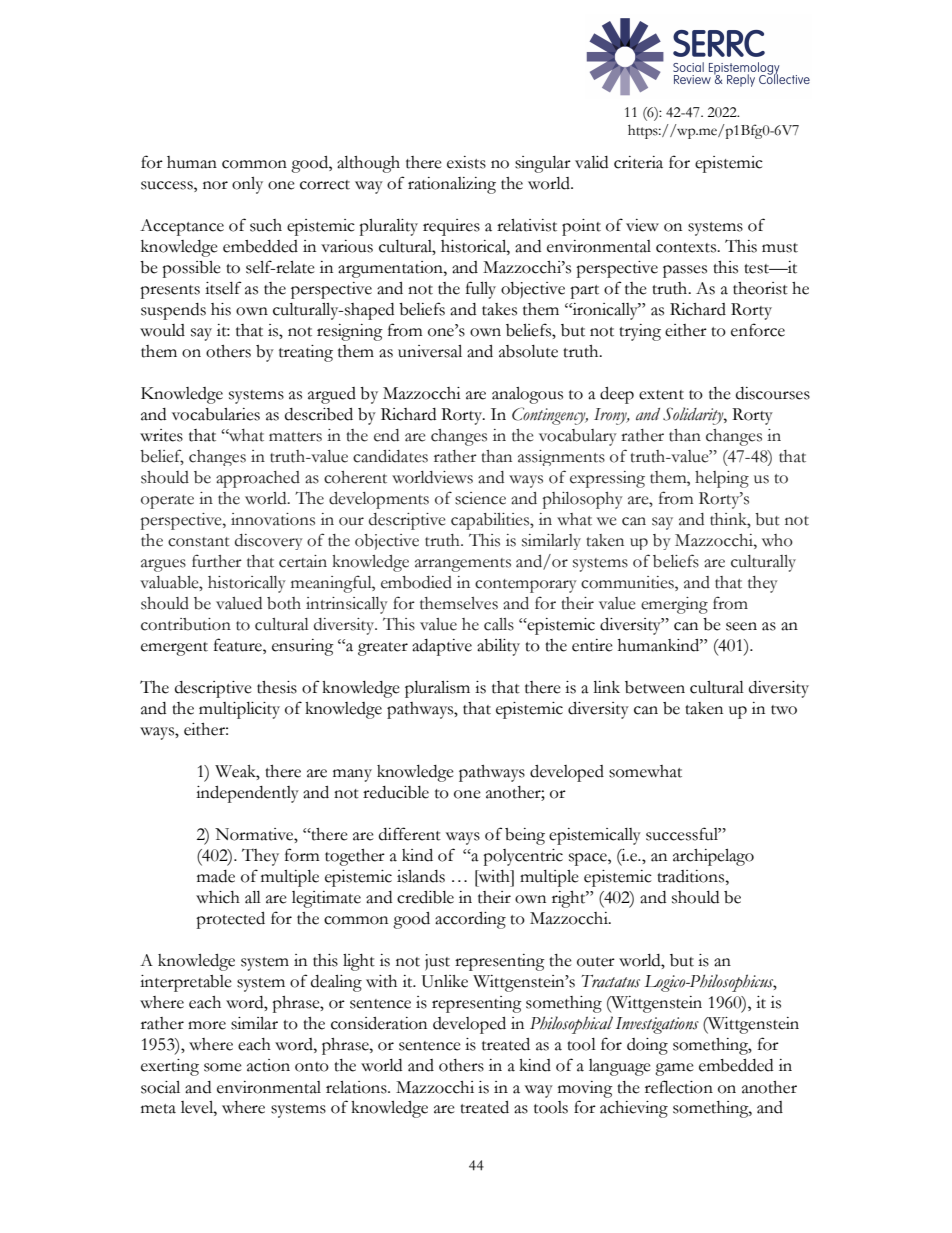 This image has width=952, height=1233. Describe the element at coordinates (687, 248) in the image. I see `contexts` at that location.
